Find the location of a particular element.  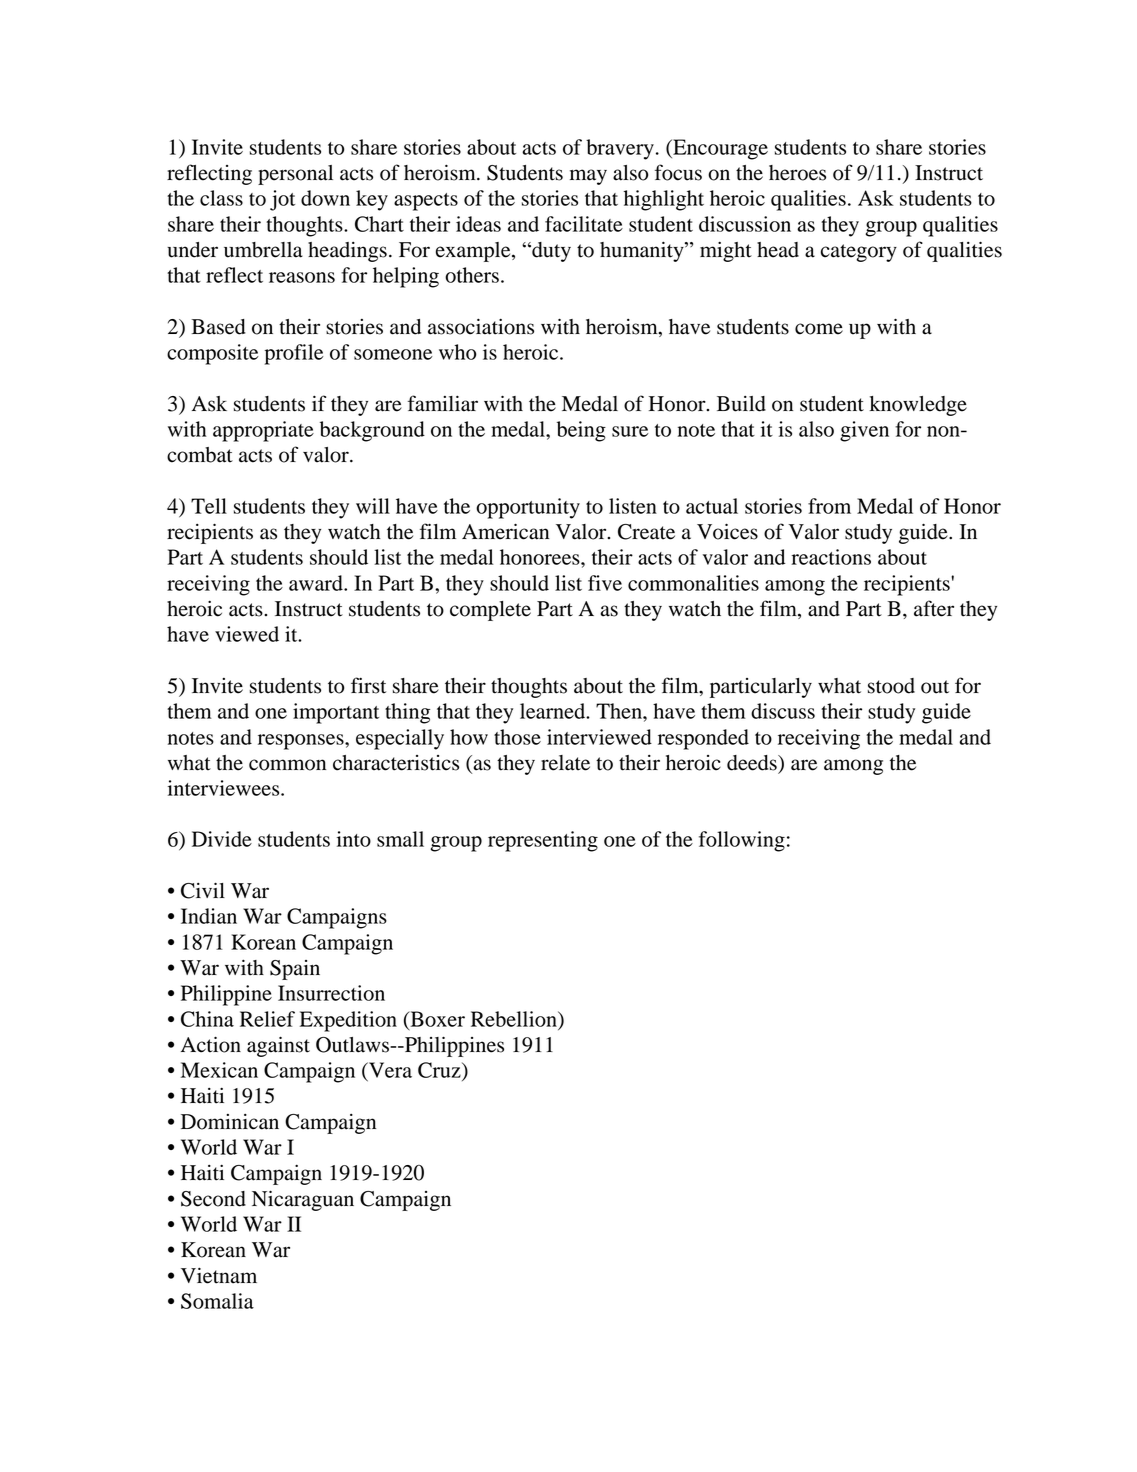

given is located at coordinates (864, 431).
